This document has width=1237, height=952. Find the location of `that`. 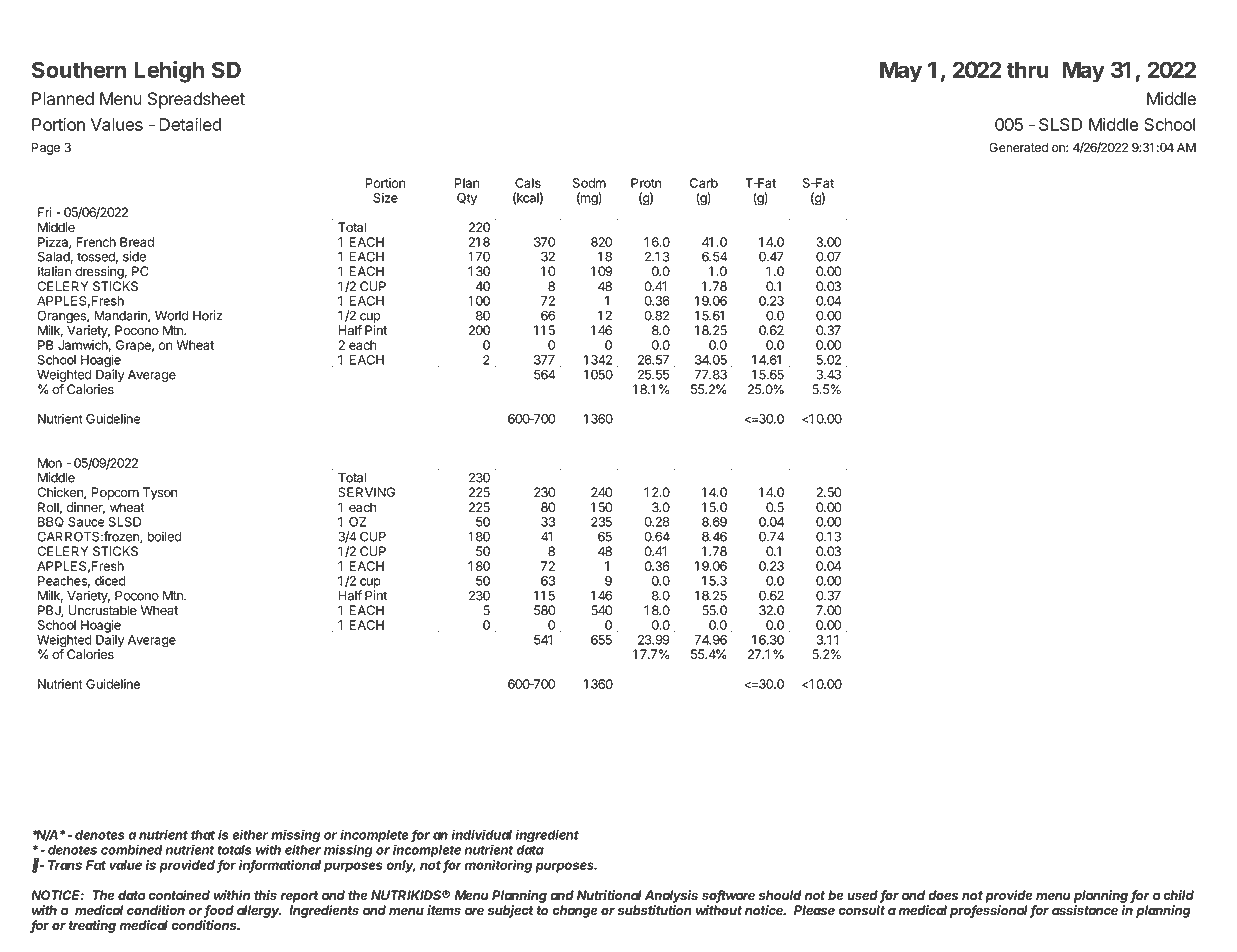

that is located at coordinates (203, 835).
